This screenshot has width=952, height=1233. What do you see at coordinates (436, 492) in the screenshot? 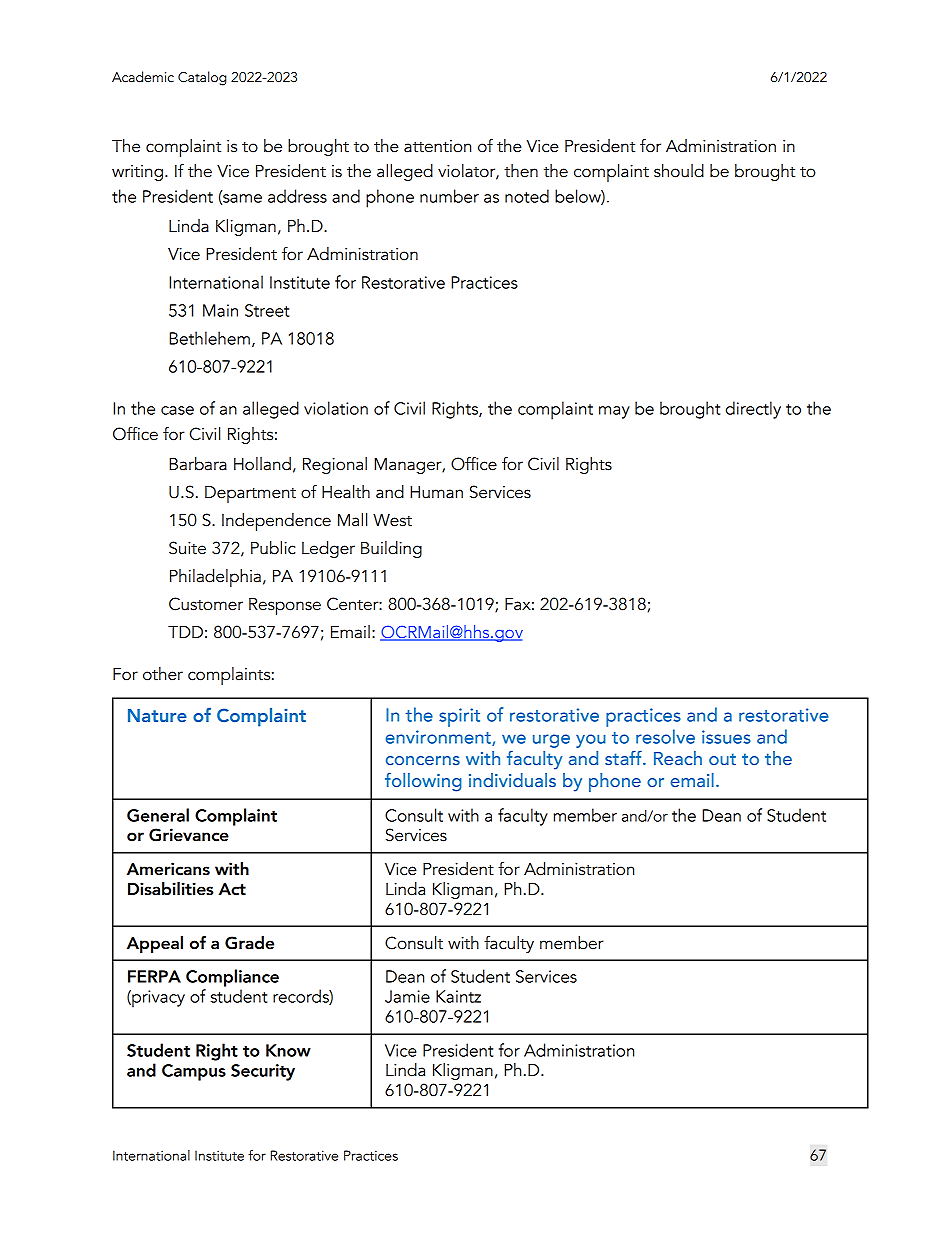
I see `Human` at bounding box center [436, 492].
